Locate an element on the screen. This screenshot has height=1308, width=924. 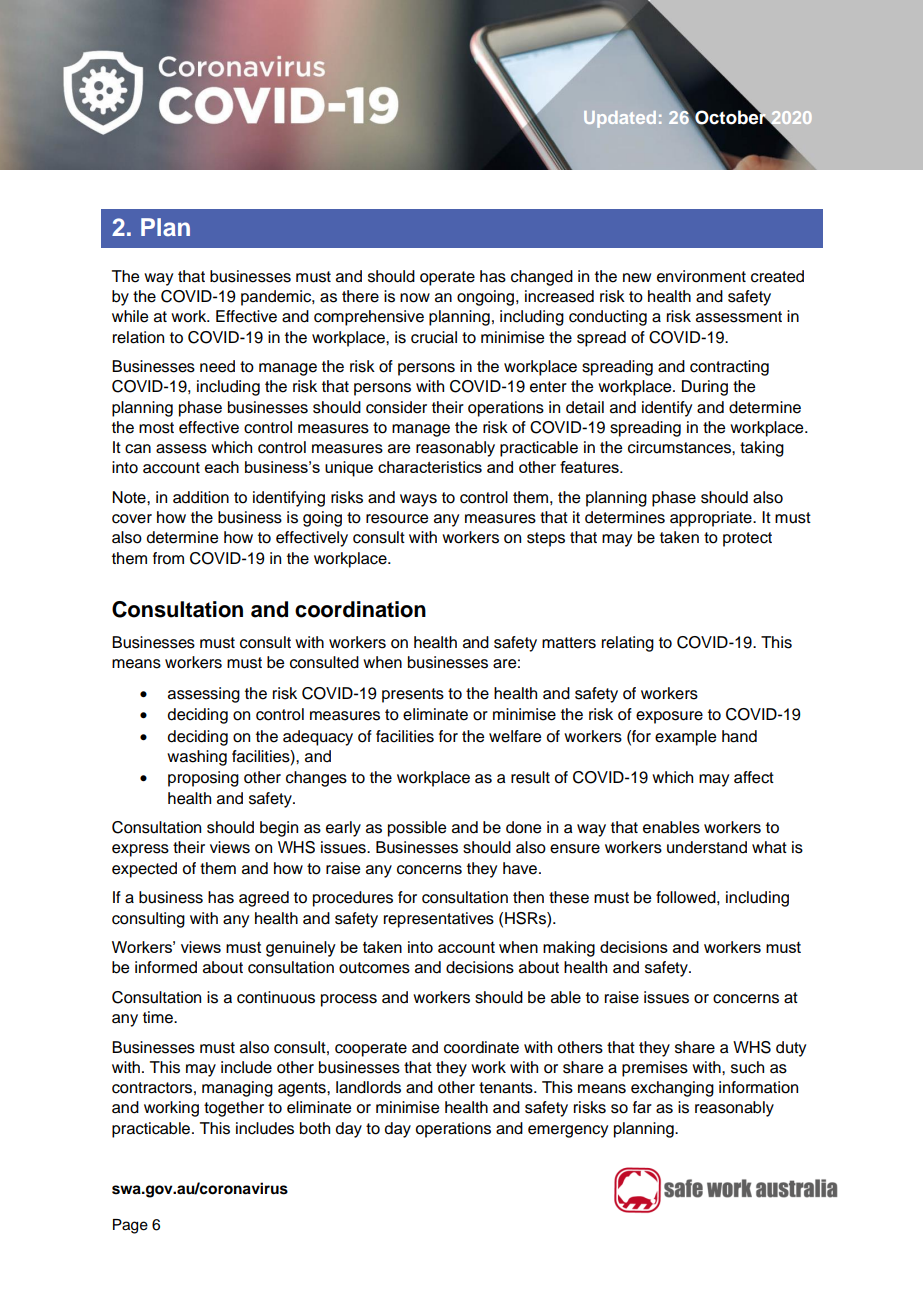
most is located at coordinates (156, 428).
